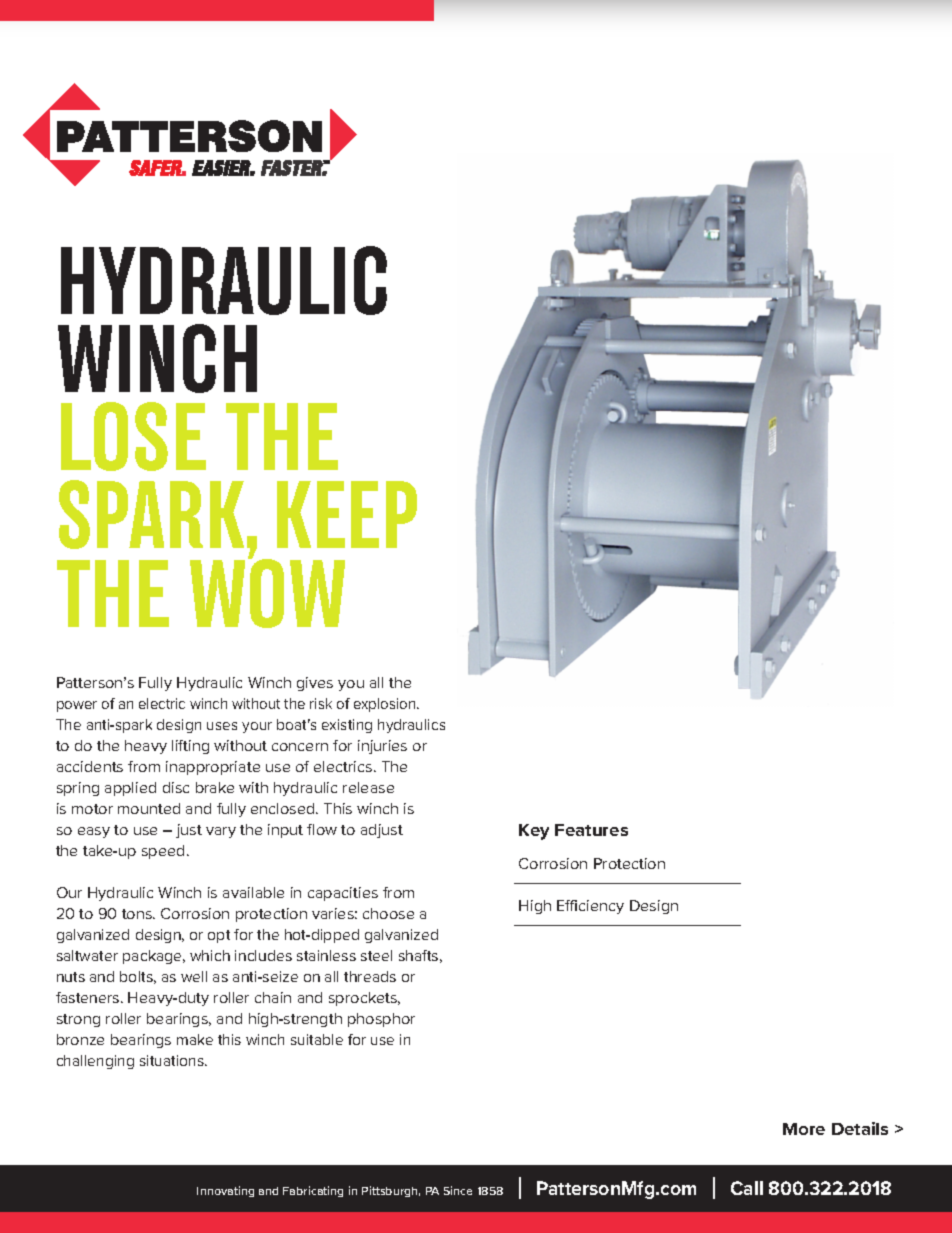  Describe the element at coordinates (225, 1191) in the screenshot. I see `Innovating` at that location.
